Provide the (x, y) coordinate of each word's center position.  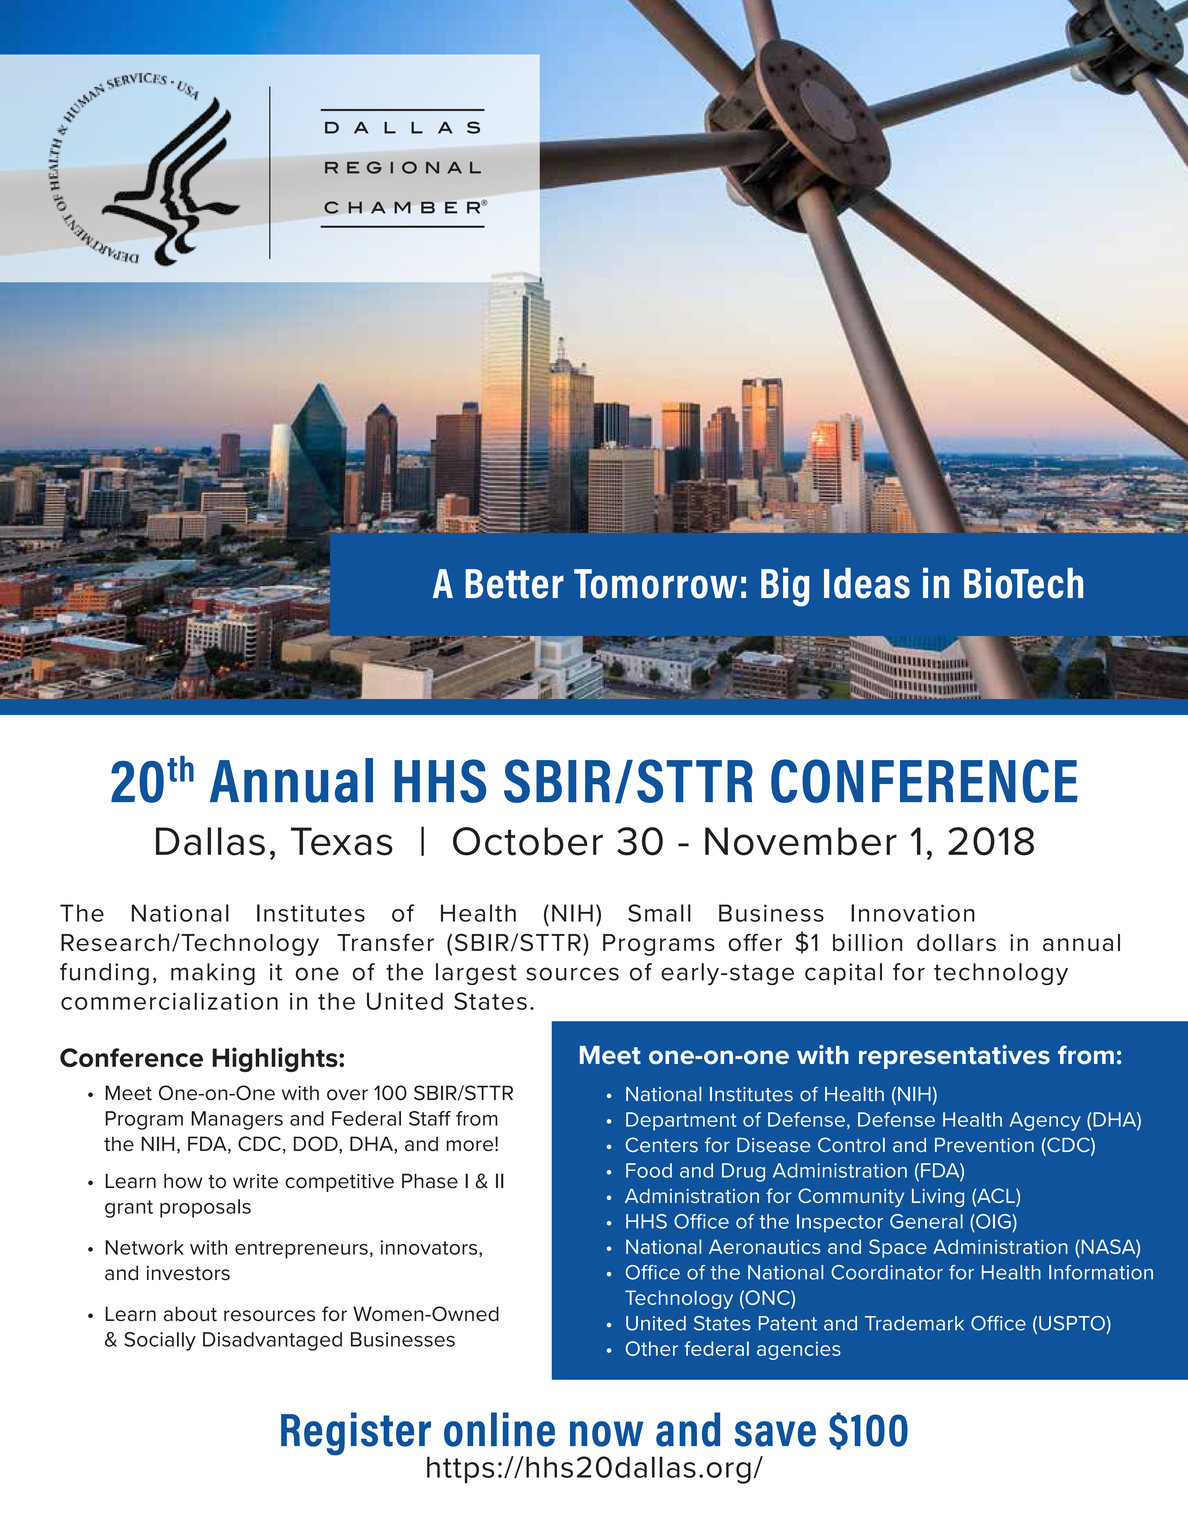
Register (356, 1435)
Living (938, 1197)
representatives (954, 1057)
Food (649, 1170)
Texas (342, 841)
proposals (205, 1208)
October (528, 841)
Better (514, 584)
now (606, 1434)
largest (476, 974)
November (801, 841)
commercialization (169, 1001)
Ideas (867, 583)
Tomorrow (655, 584)
